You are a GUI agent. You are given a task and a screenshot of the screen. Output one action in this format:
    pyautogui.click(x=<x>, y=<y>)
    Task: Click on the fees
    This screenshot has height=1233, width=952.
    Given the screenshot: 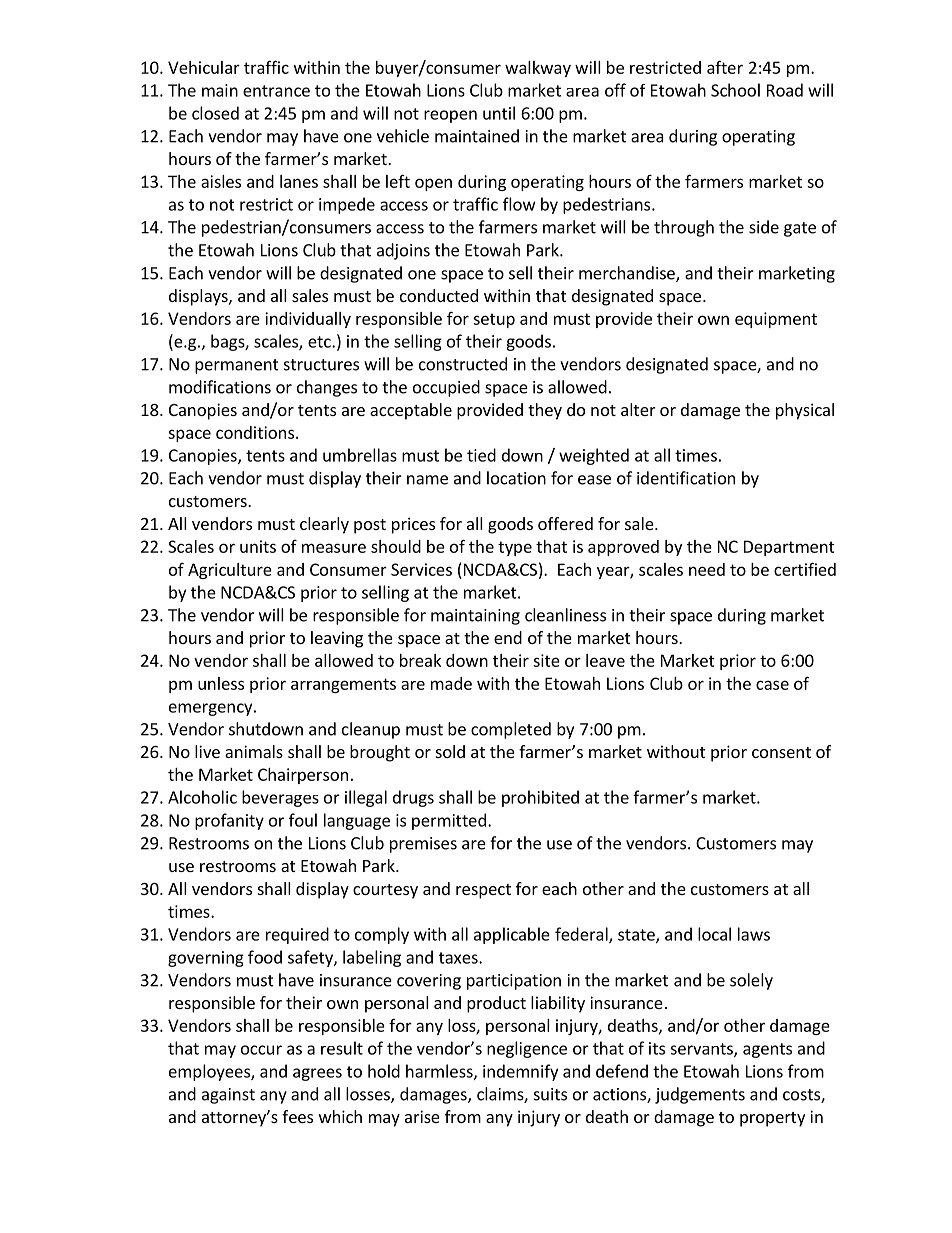 What is the action you would take?
    pyautogui.click(x=297, y=1116)
